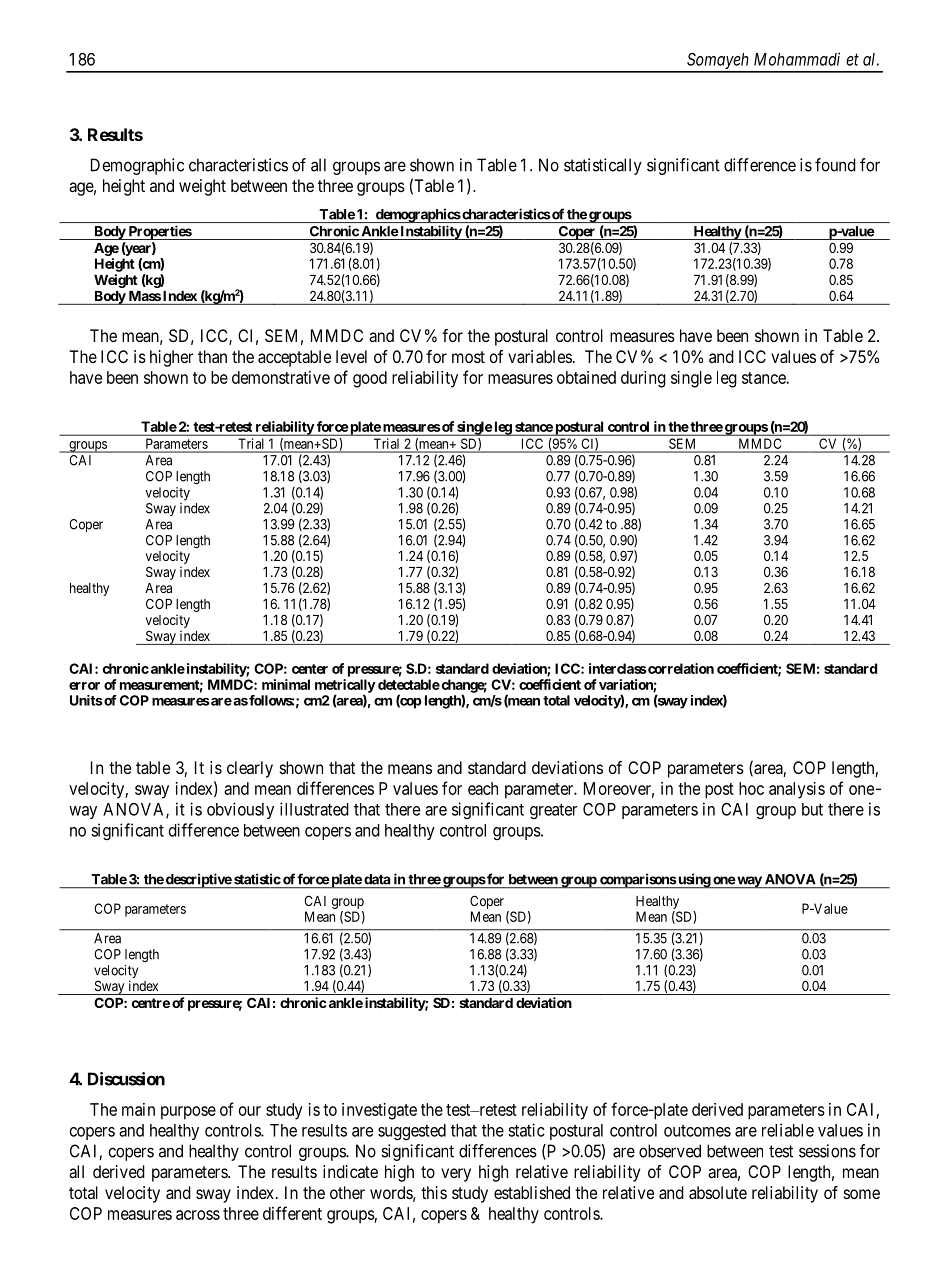 This document has height=1288, width=944. What do you see at coordinates (84, 686) in the document?
I see `error` at bounding box center [84, 686].
